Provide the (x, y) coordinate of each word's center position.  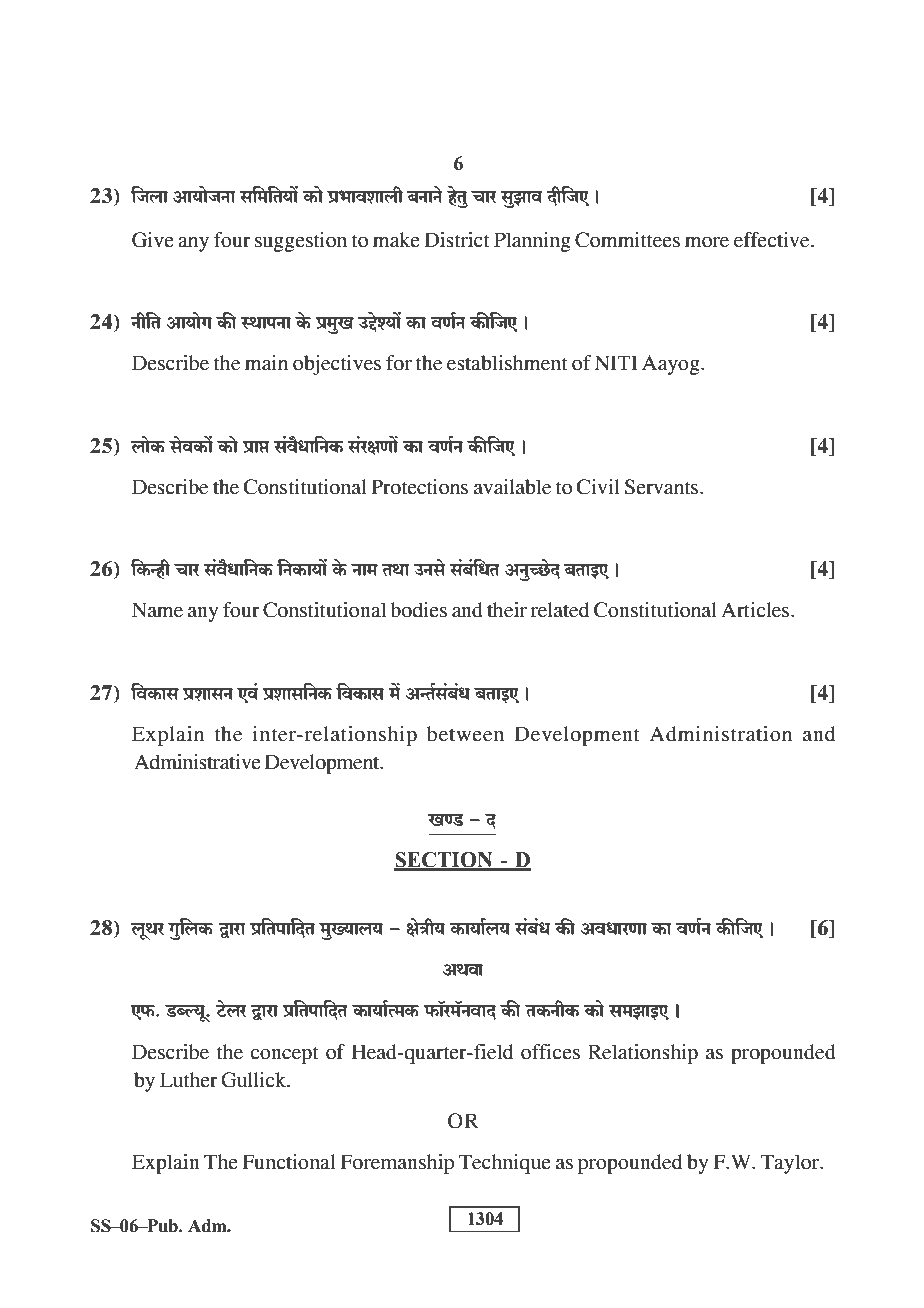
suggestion (301, 242)
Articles (756, 610)
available (512, 487)
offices (550, 1052)
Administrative (197, 762)
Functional (289, 1162)
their (507, 610)
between (465, 734)
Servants (663, 487)
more (707, 242)
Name (157, 610)
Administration (721, 734)
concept (284, 1055)
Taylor (791, 1164)
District (456, 240)
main (266, 363)
